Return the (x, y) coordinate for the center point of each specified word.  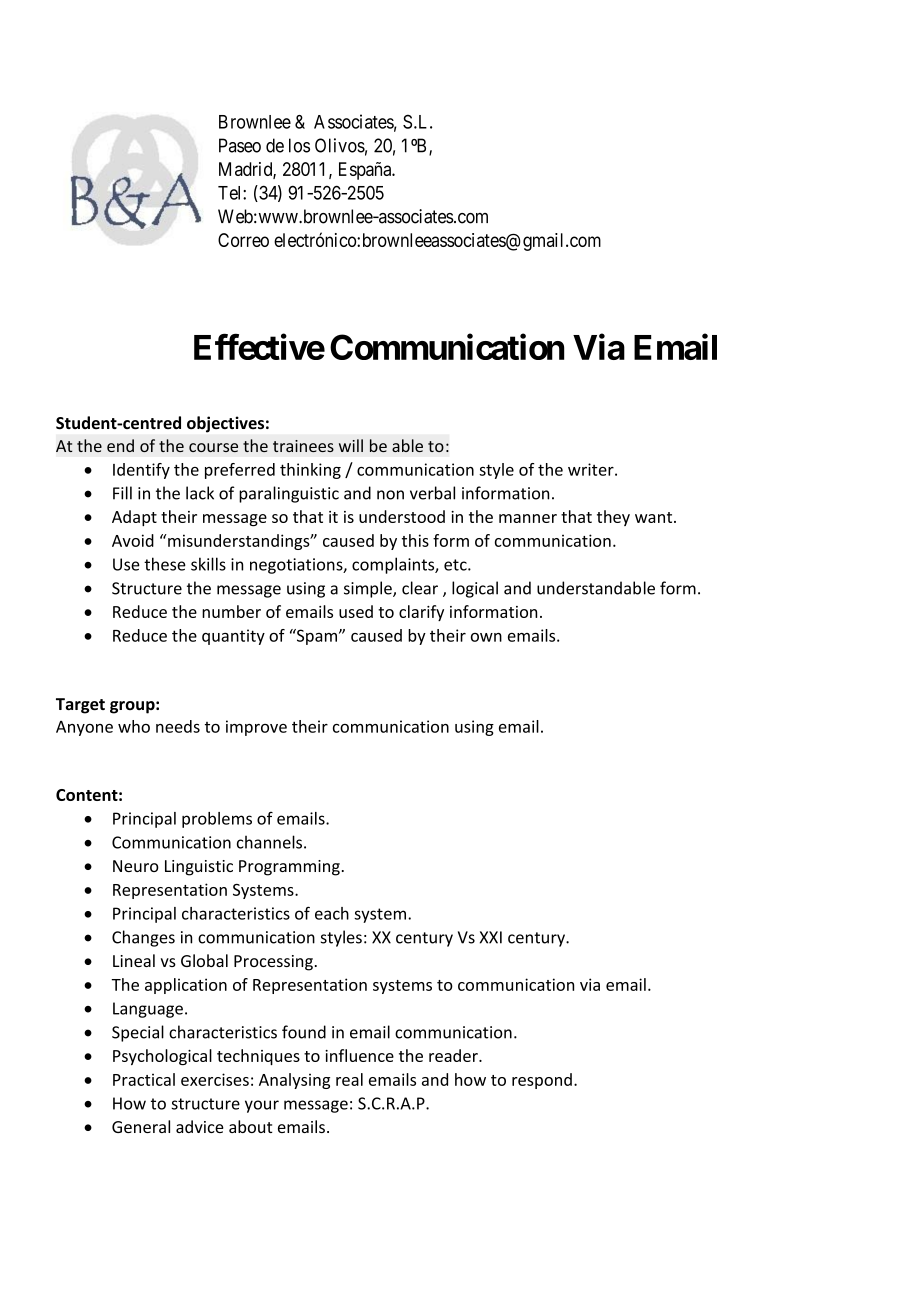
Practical (144, 1079)
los (299, 145)
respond (542, 1081)
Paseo (240, 145)
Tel (231, 193)
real (349, 1079)
